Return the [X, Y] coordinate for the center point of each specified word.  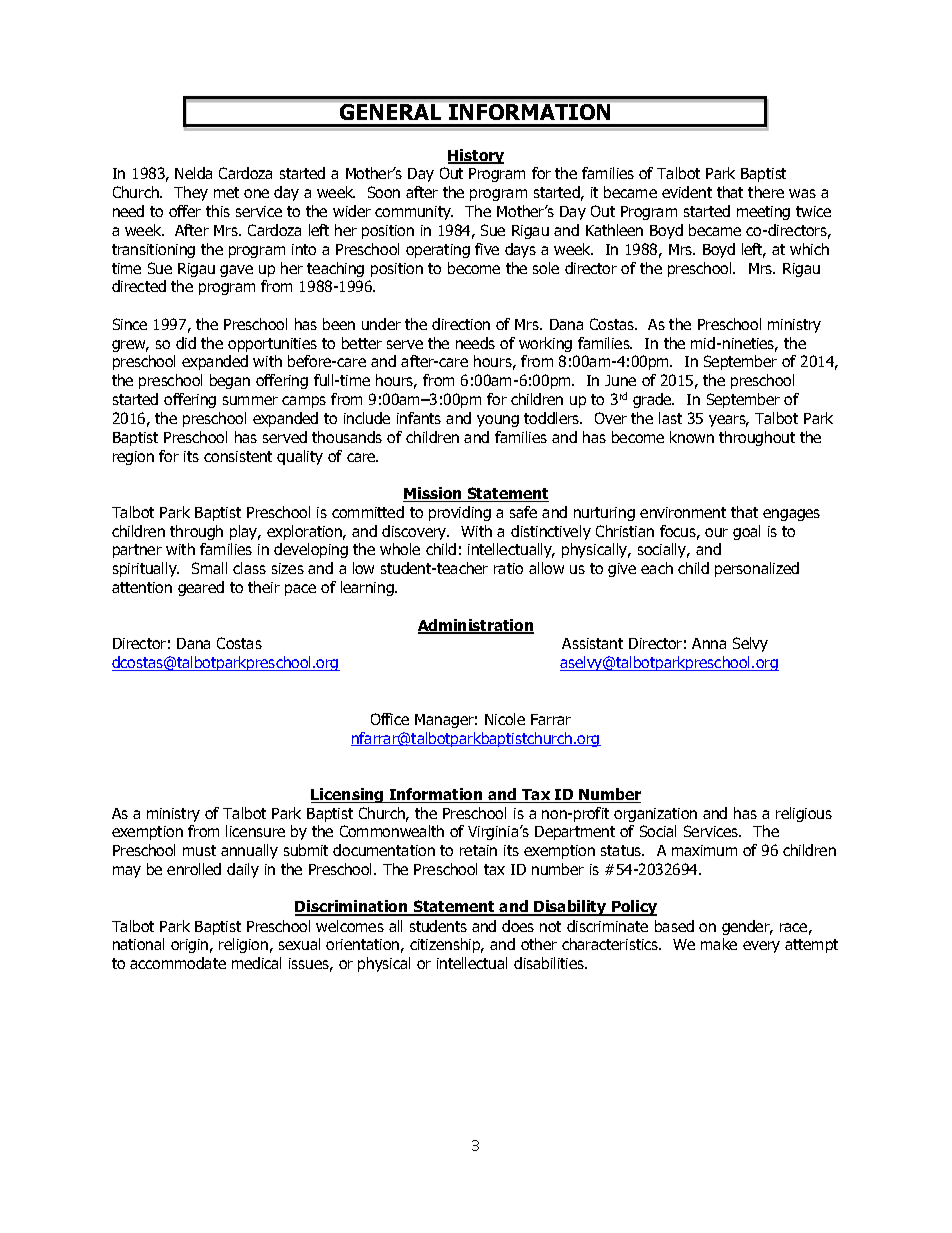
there [766, 192]
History [476, 156]
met [226, 192]
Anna [709, 643]
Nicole [505, 719]
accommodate [178, 963]
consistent [238, 456]
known [692, 437]
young [498, 421]
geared [201, 588]
